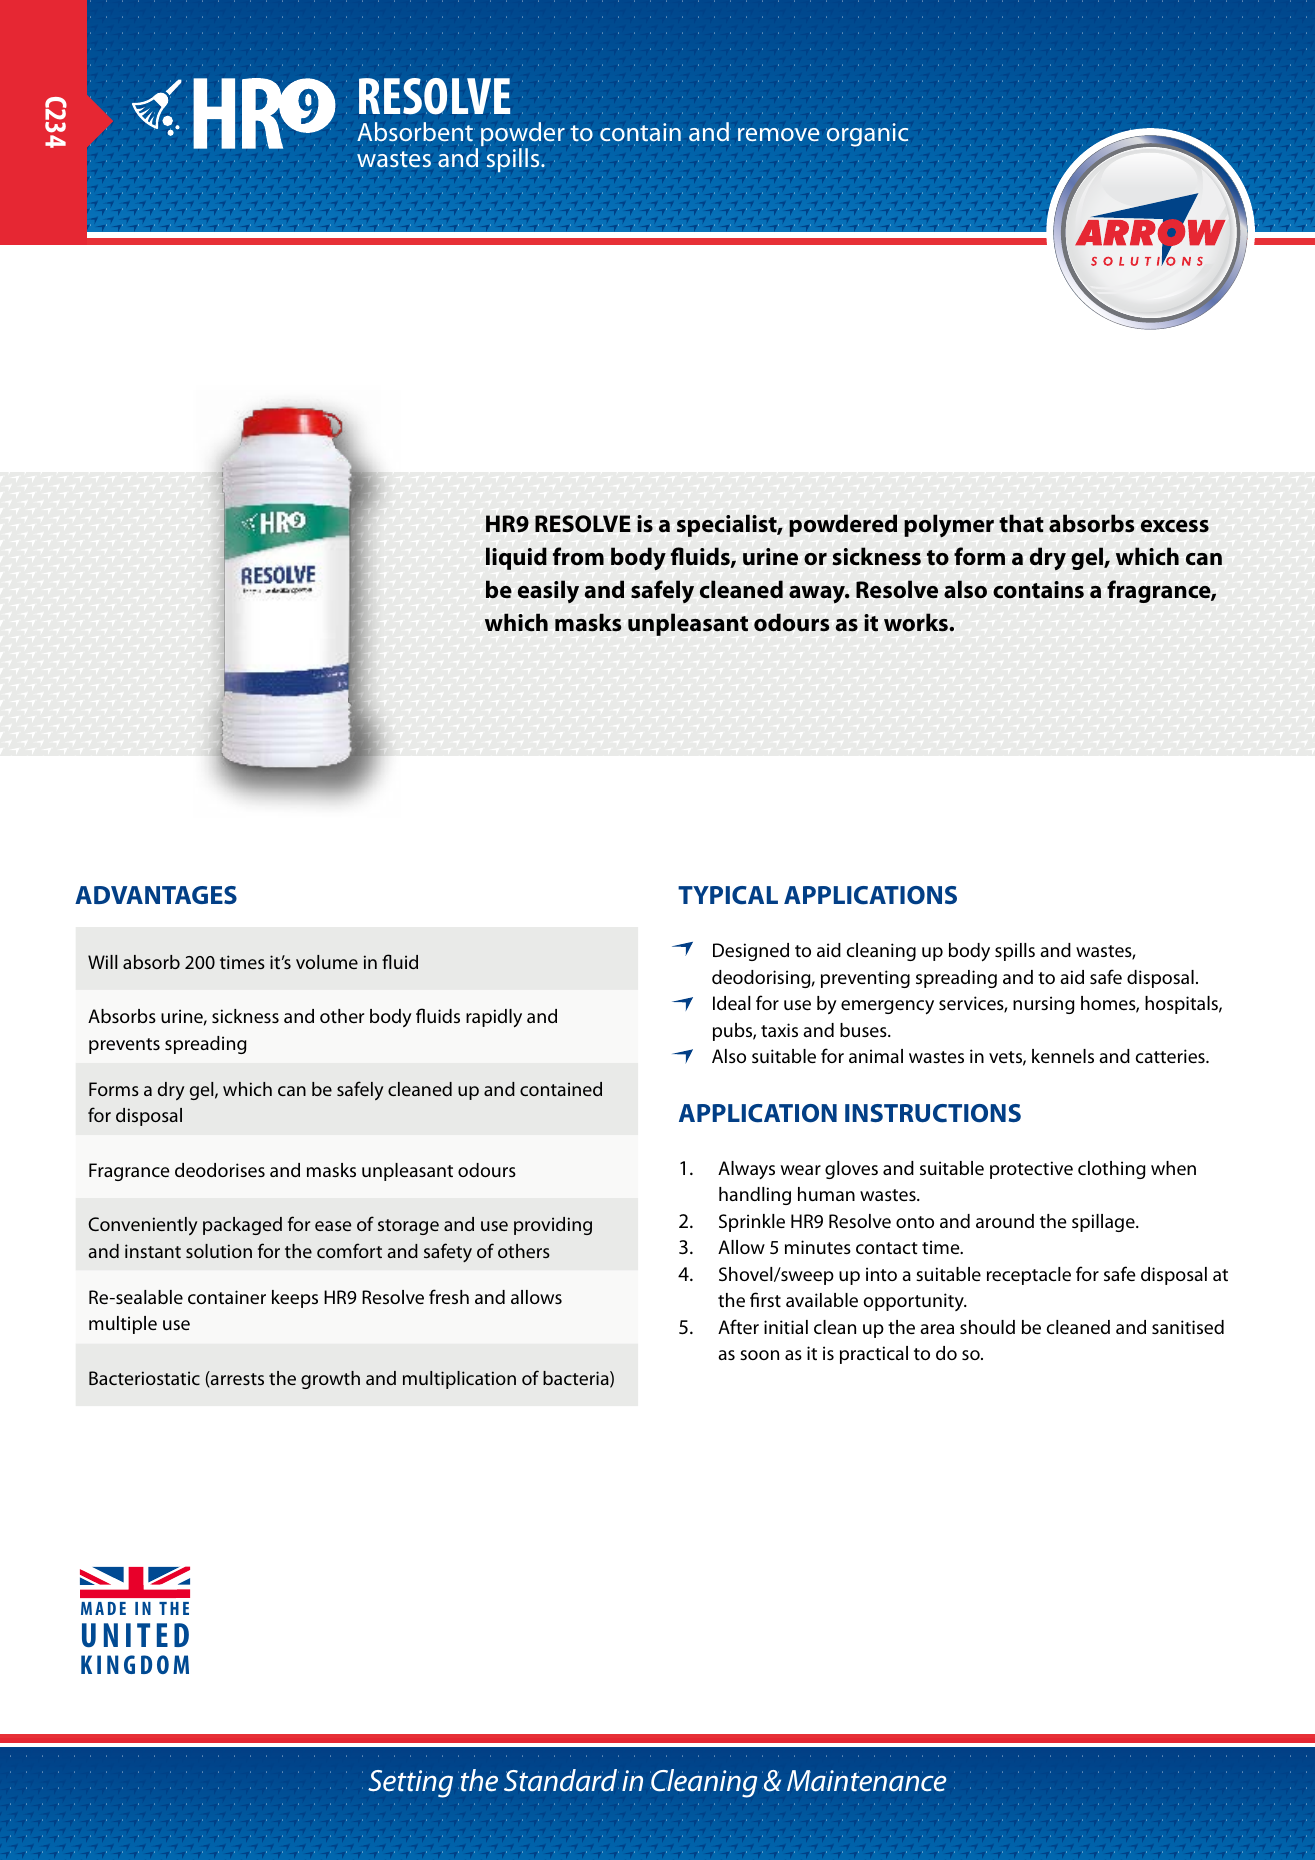 The width and height of the document is (1315, 1860). I want to click on keeps, so click(295, 1299).
